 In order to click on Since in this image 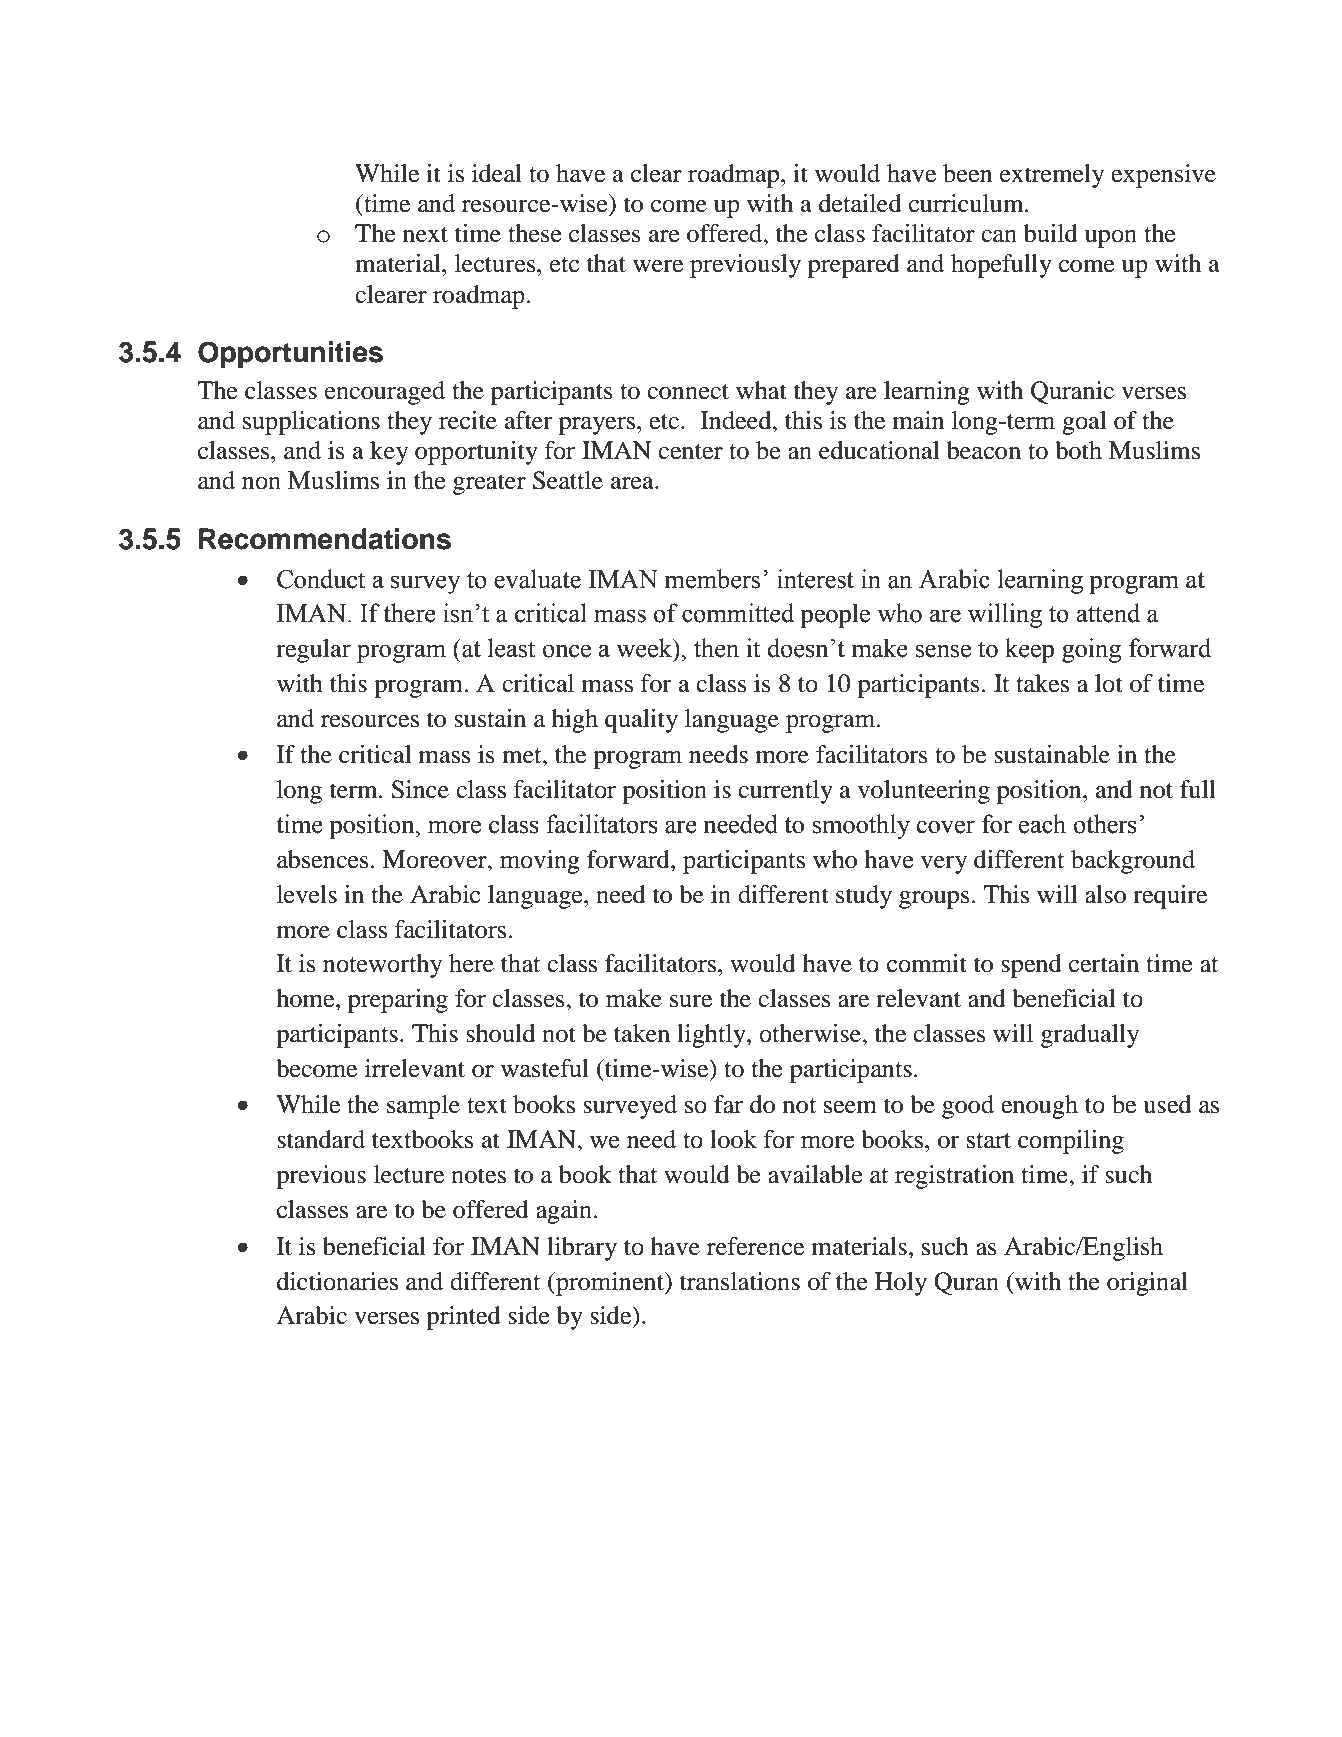, I will do `click(420, 789)`.
